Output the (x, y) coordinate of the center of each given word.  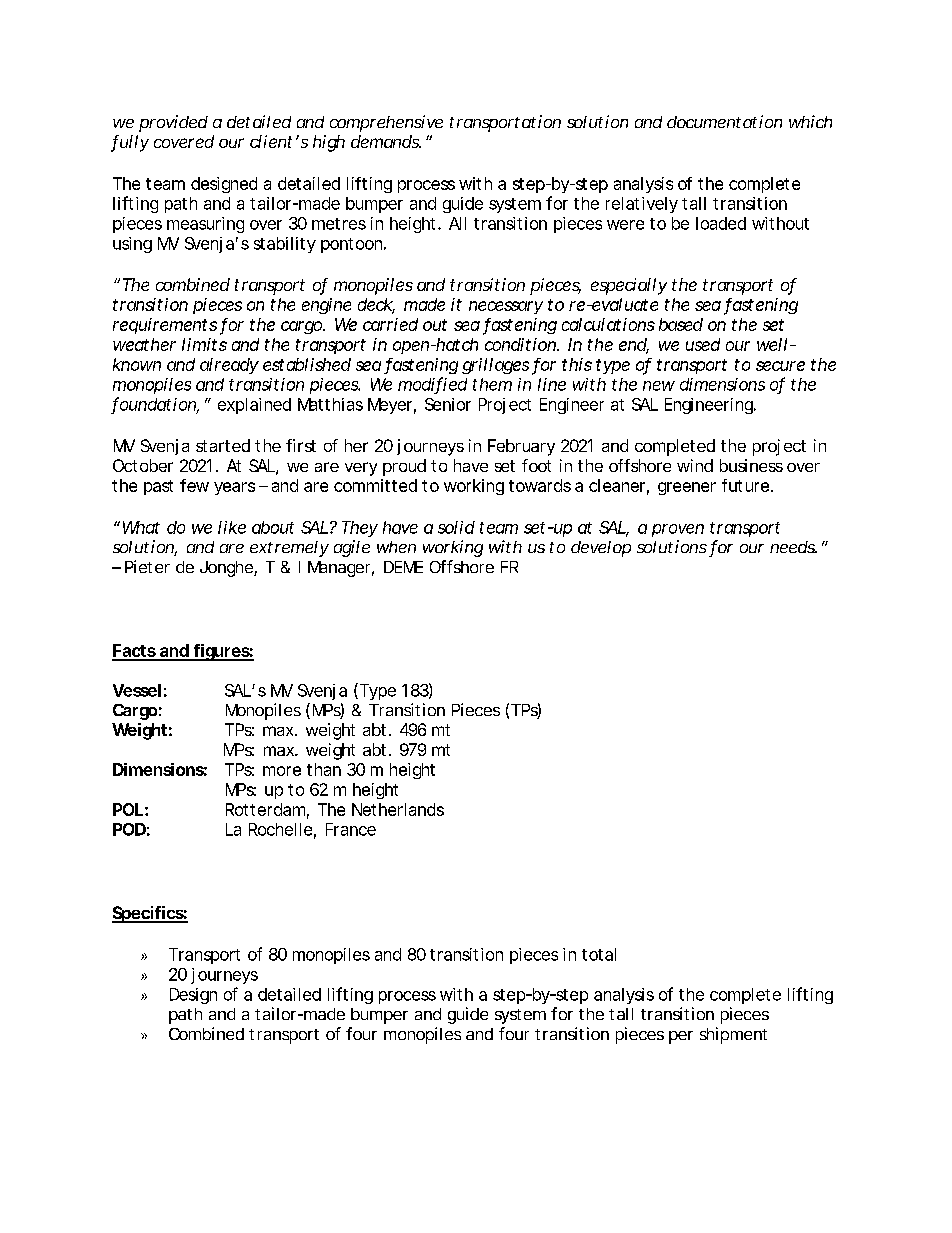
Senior (448, 404)
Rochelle (280, 829)
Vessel (137, 690)
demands (386, 141)
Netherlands (398, 809)
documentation (724, 121)
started (223, 445)
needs (793, 547)
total (599, 954)
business (751, 465)
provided (173, 123)
